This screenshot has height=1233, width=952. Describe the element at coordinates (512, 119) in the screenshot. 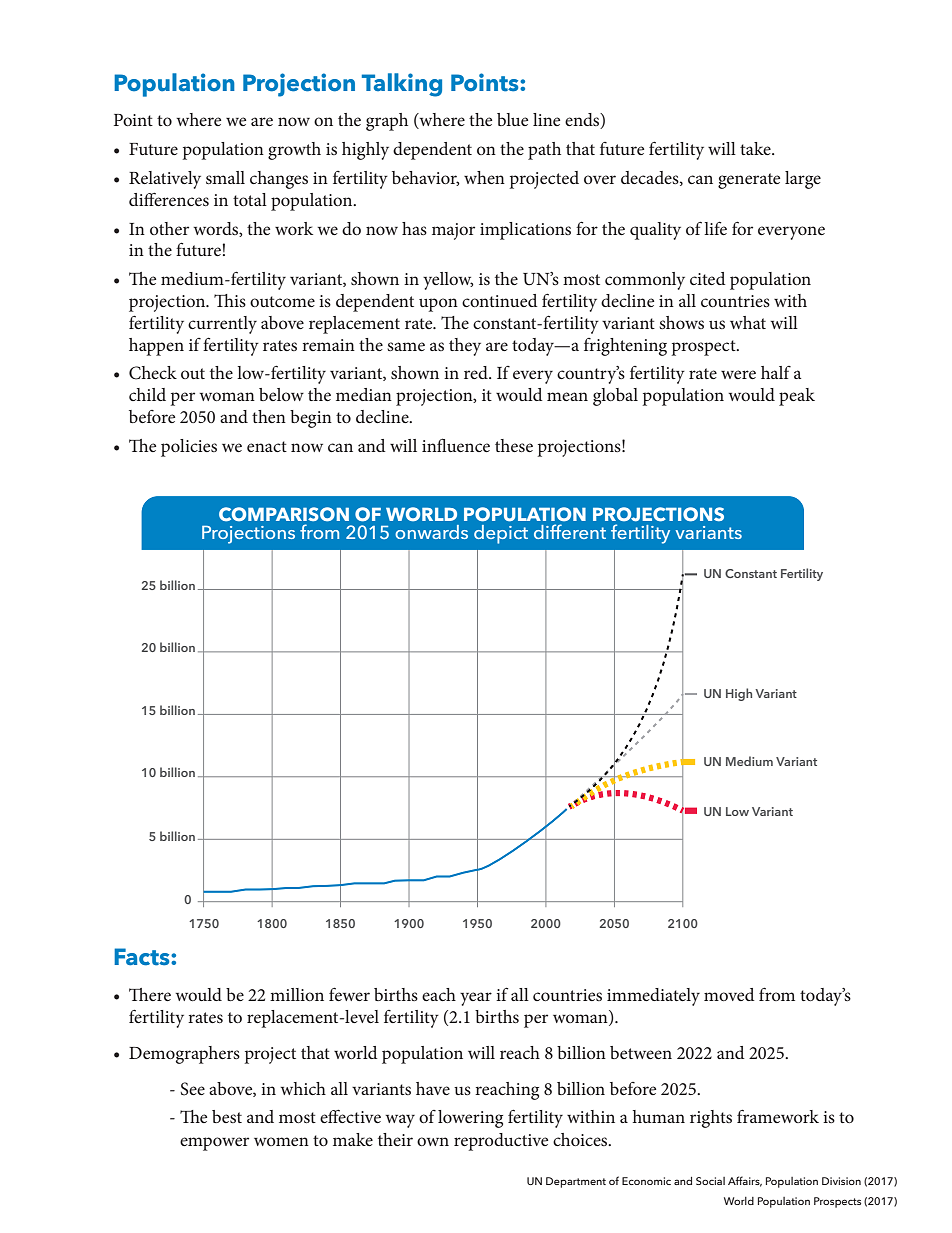

I see `blue` at that location.
